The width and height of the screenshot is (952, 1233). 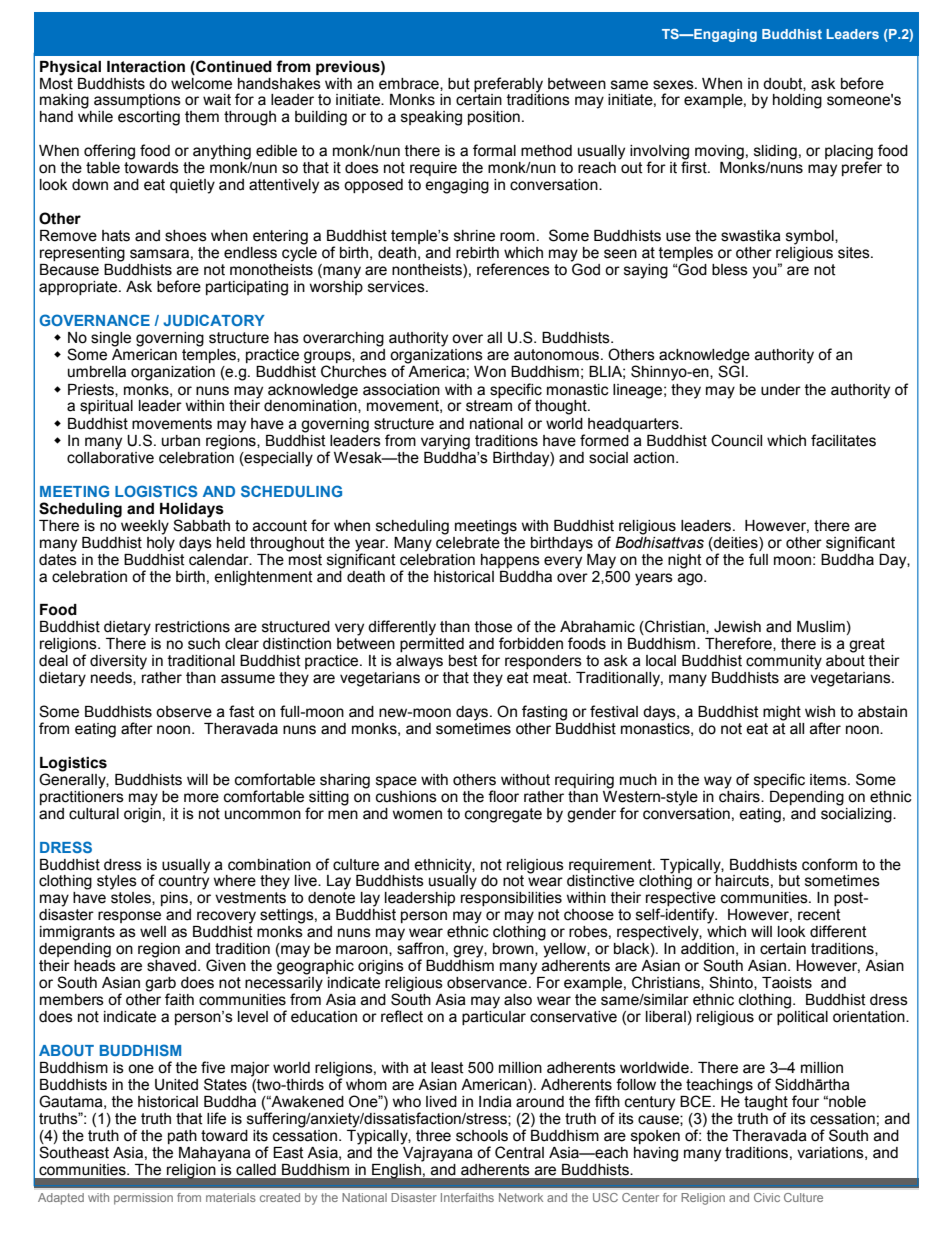 What do you see at coordinates (781, 390) in the screenshot?
I see `under` at bounding box center [781, 390].
